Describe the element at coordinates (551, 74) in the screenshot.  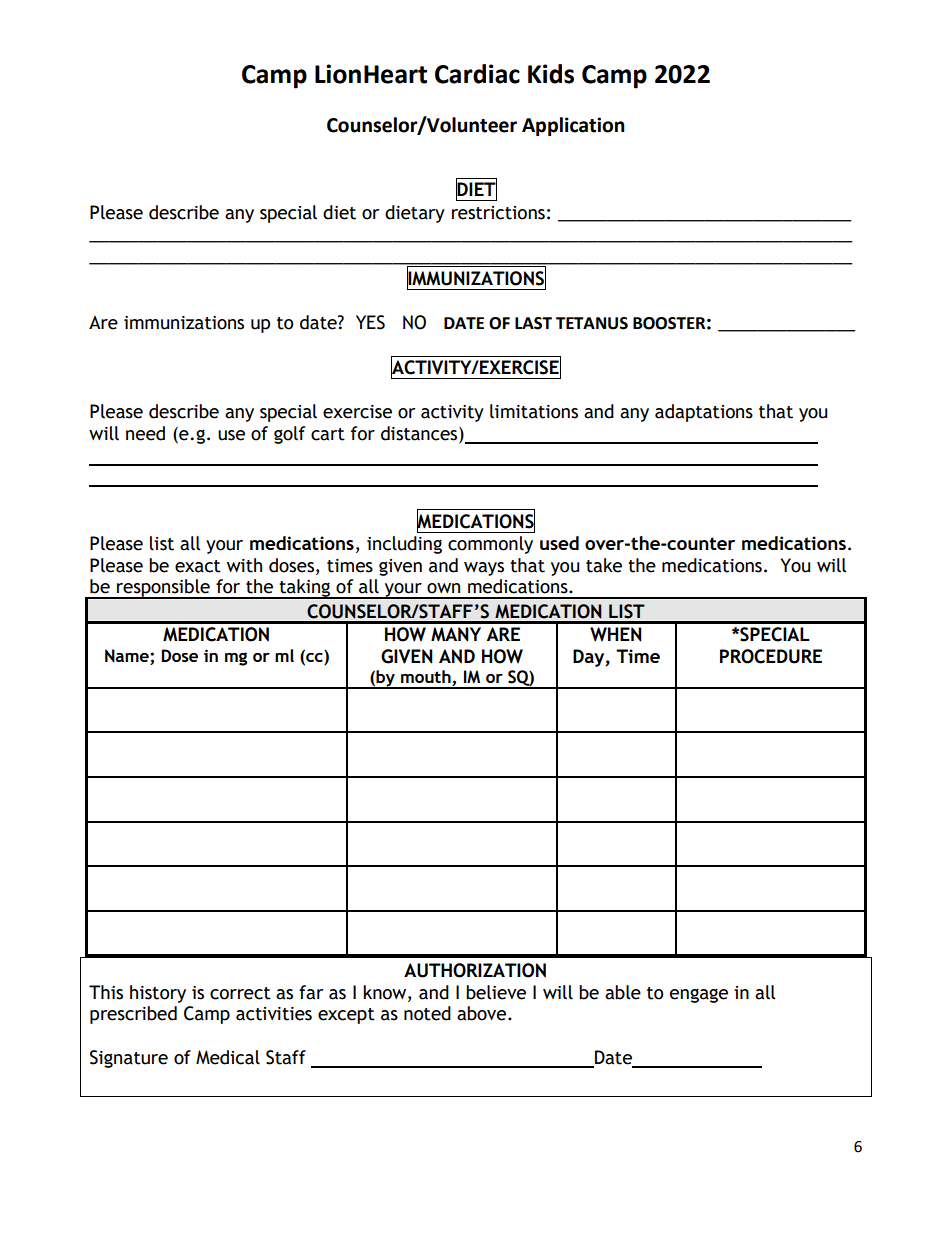
I see `Kids` at that location.
